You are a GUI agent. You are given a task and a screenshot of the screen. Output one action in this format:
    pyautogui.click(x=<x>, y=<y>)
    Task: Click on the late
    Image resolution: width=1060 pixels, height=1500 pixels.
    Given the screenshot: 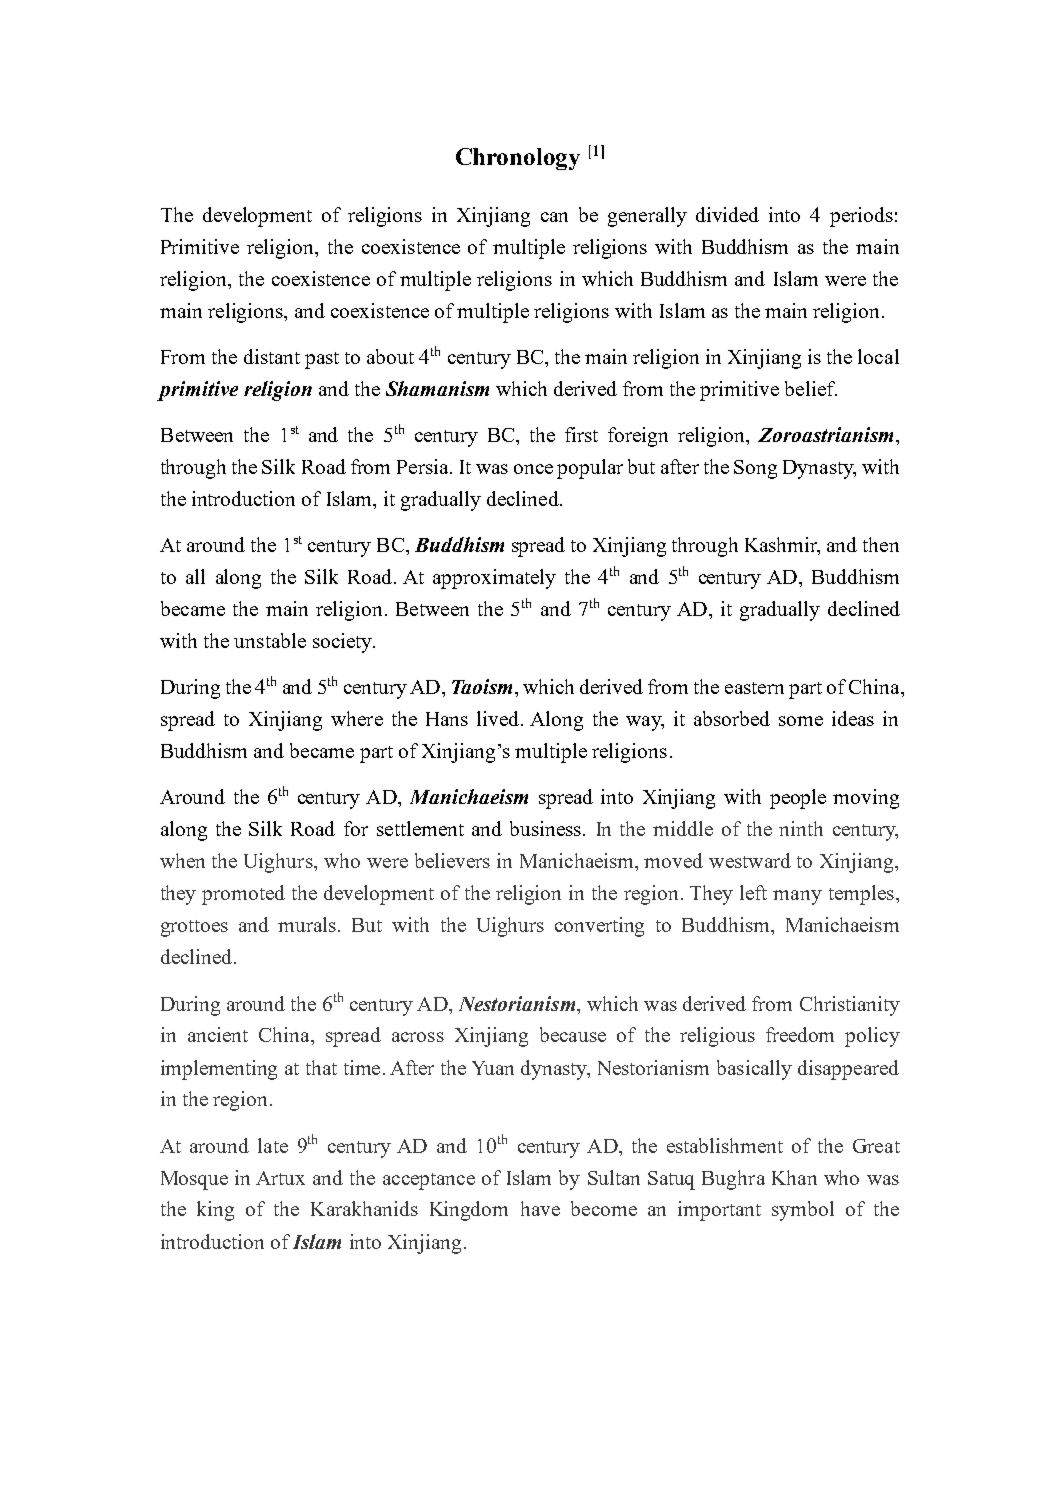 What is the action you would take?
    pyautogui.click(x=273, y=1145)
